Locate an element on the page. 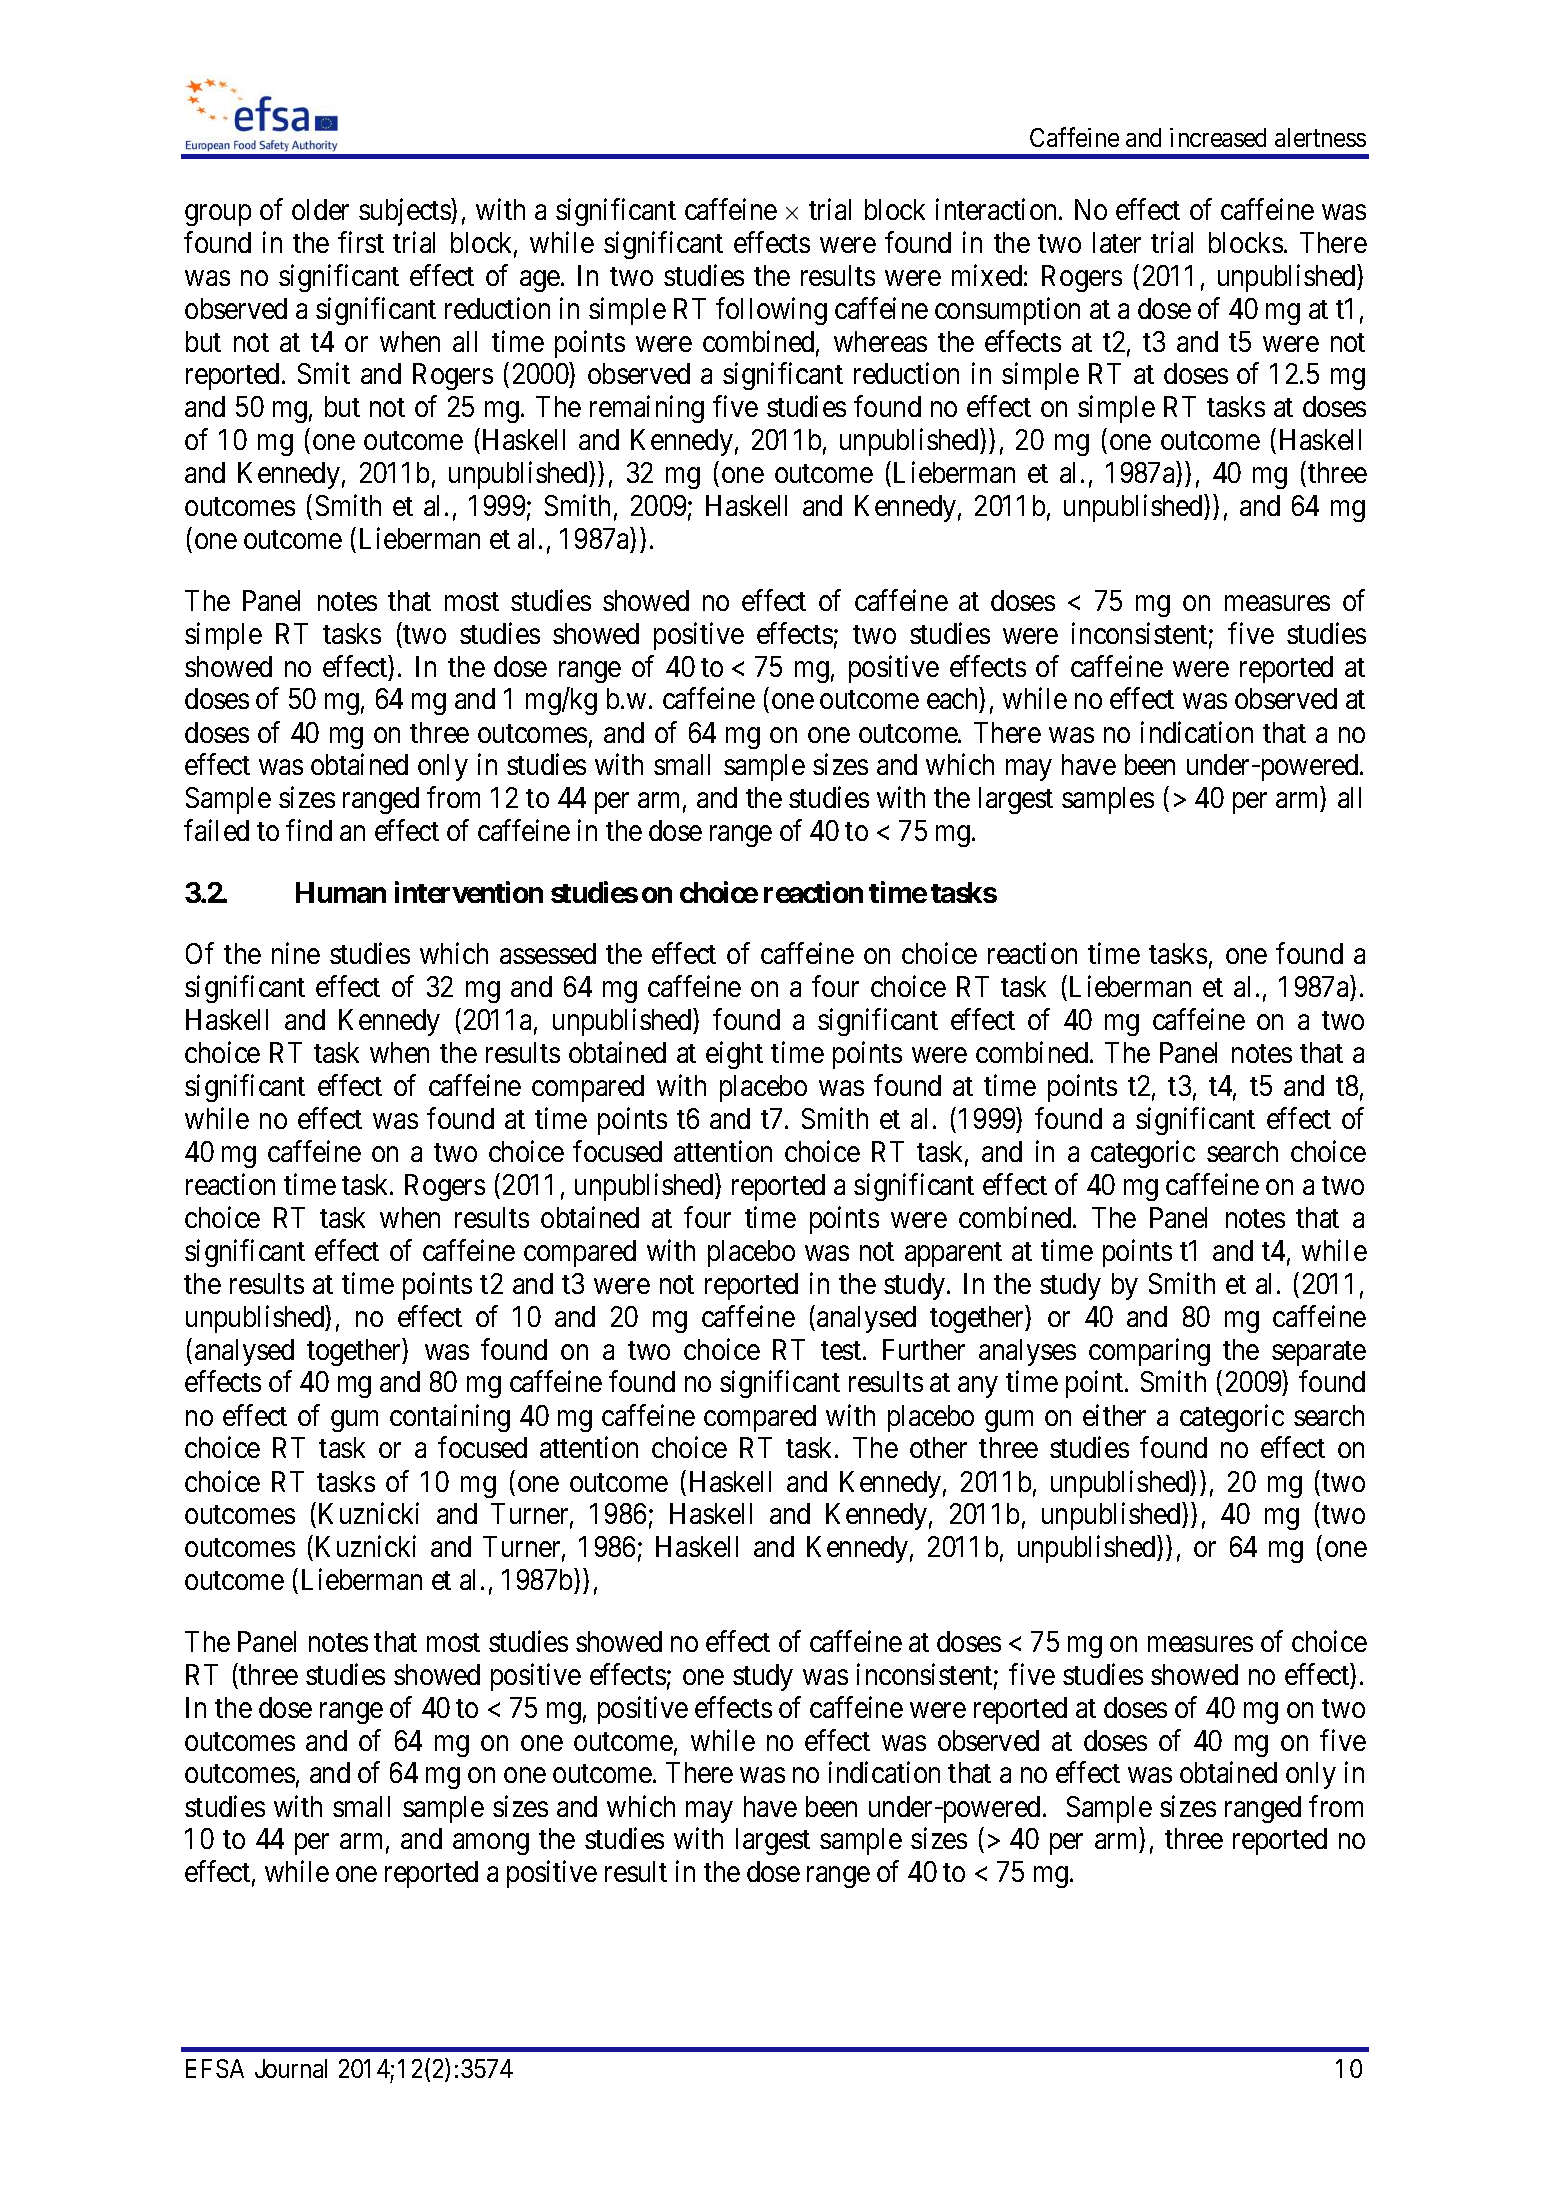 This image has height=2192, width=1550. consumption is located at coordinates (1007, 311).
